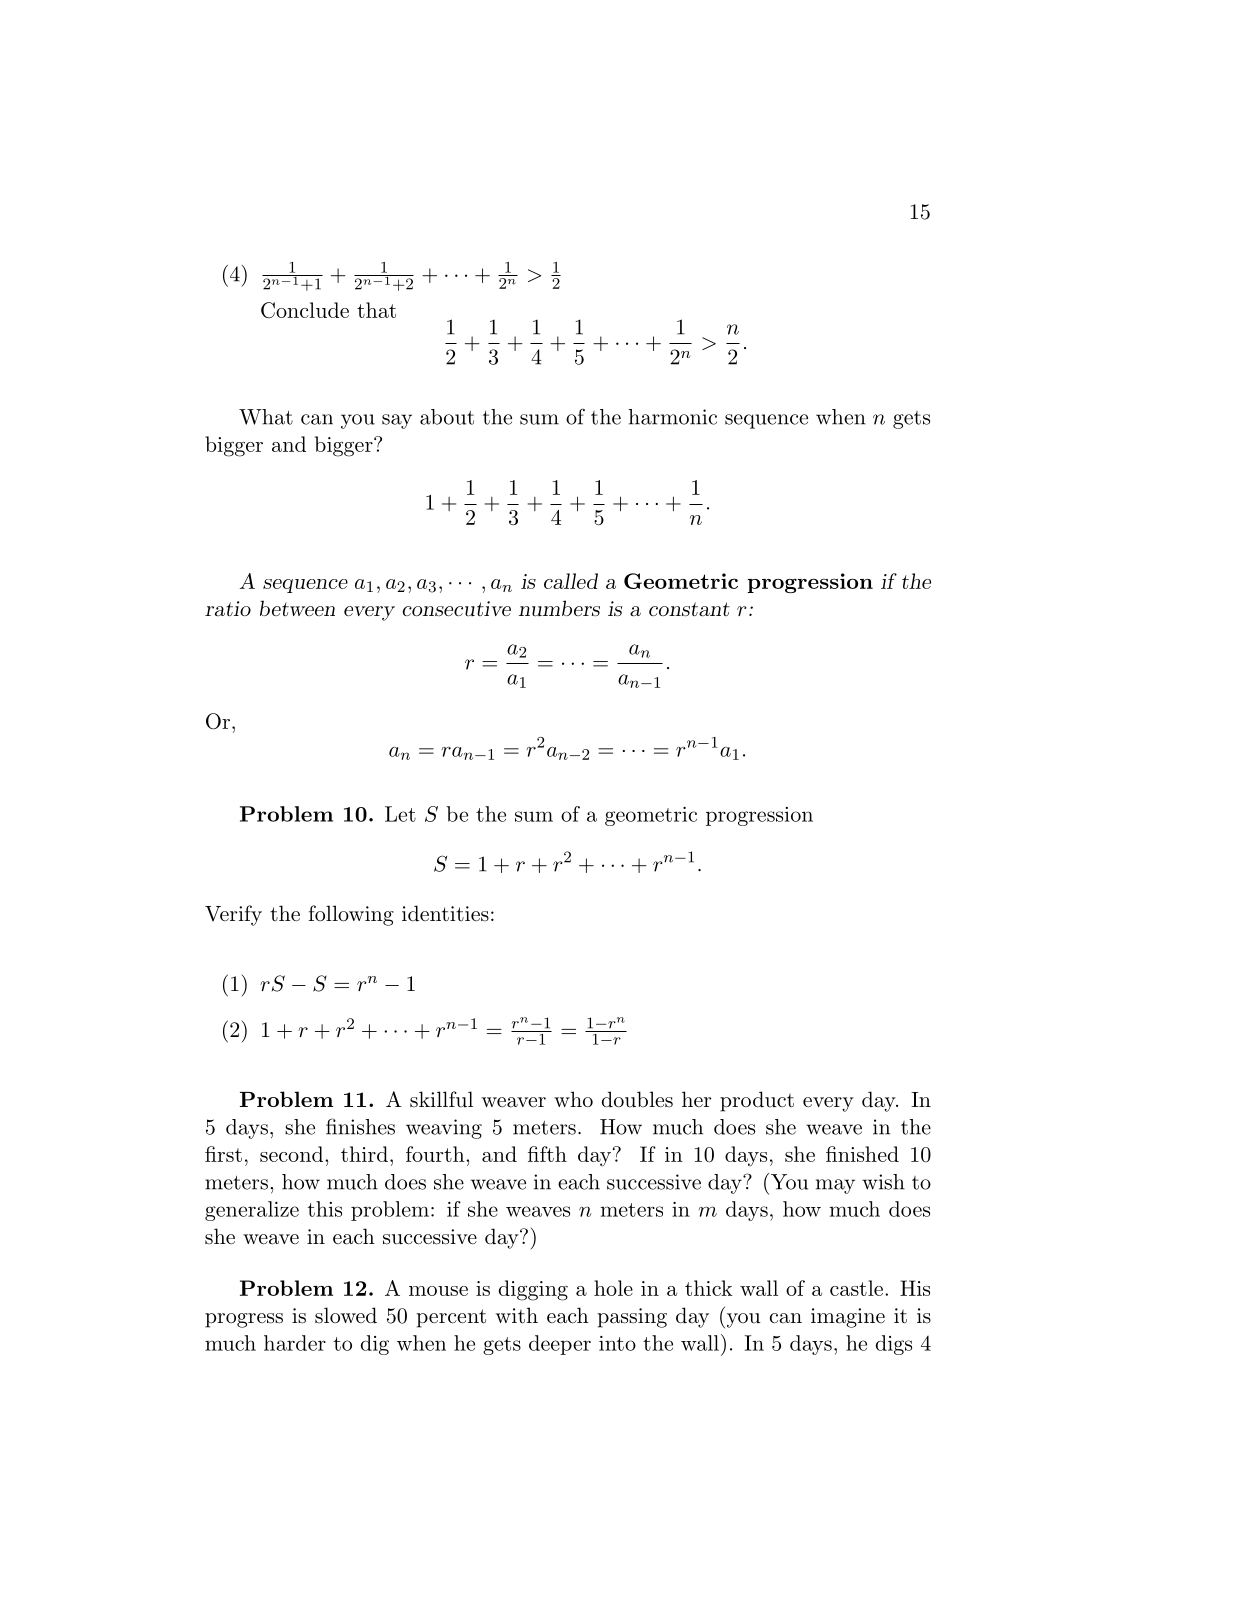 The width and height of the screenshot is (1240, 1604). I want to click on Let, so click(400, 814).
